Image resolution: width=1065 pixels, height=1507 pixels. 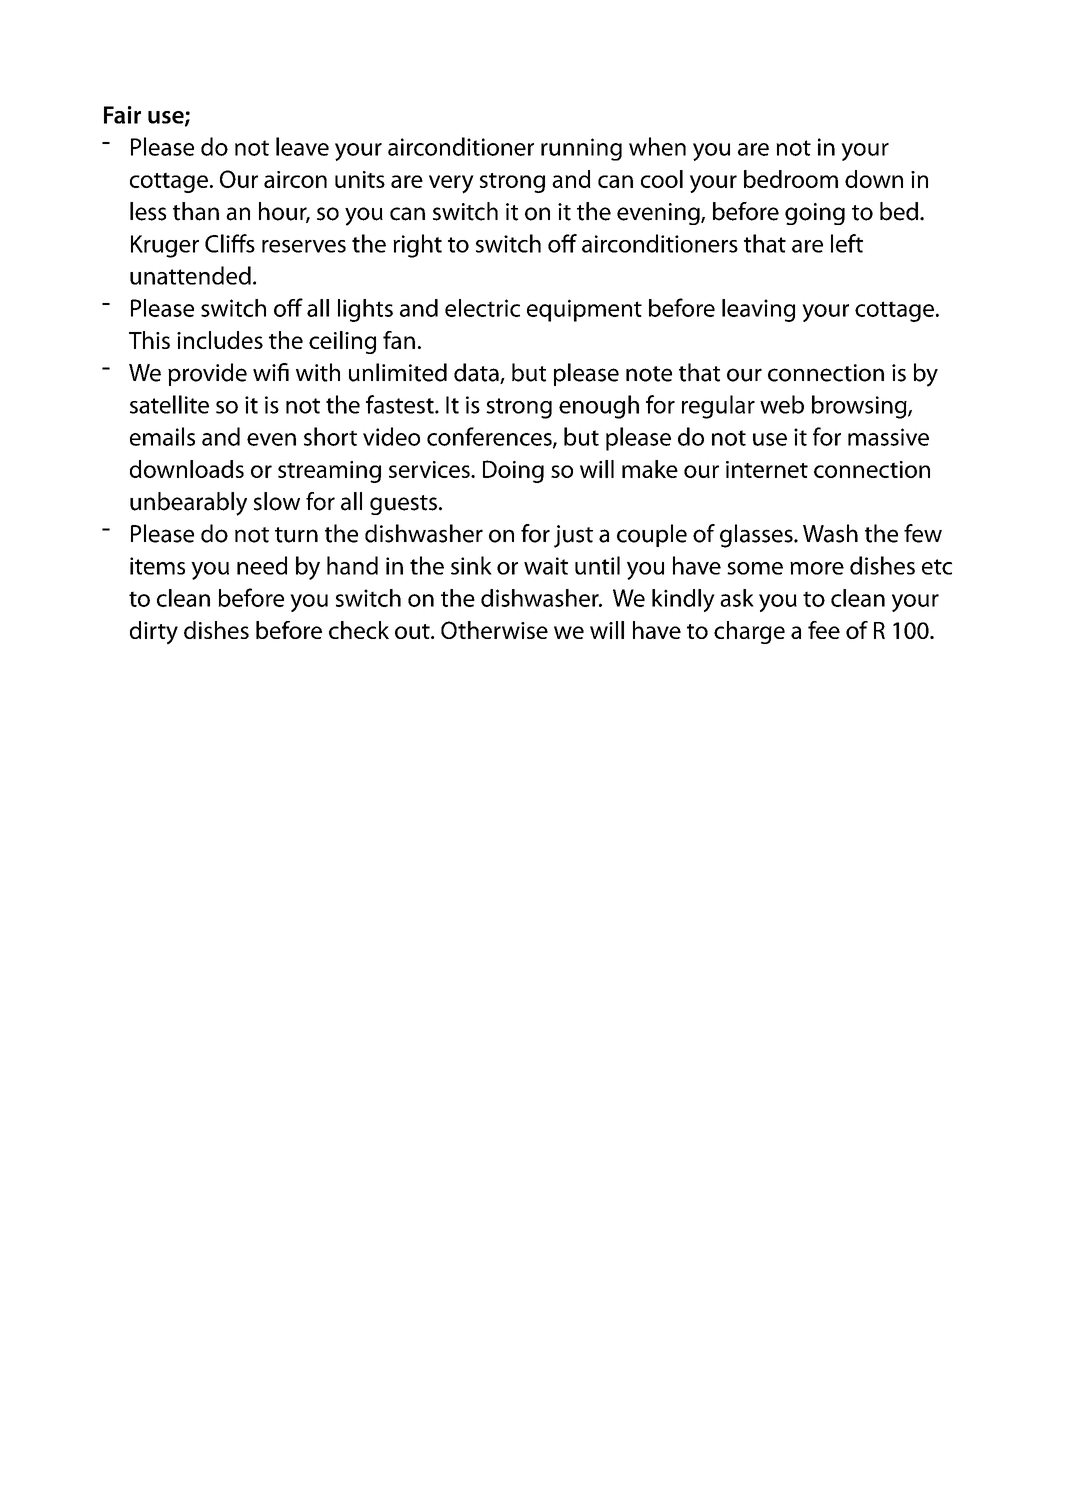 What do you see at coordinates (758, 310) in the image?
I see `leaving` at bounding box center [758, 310].
